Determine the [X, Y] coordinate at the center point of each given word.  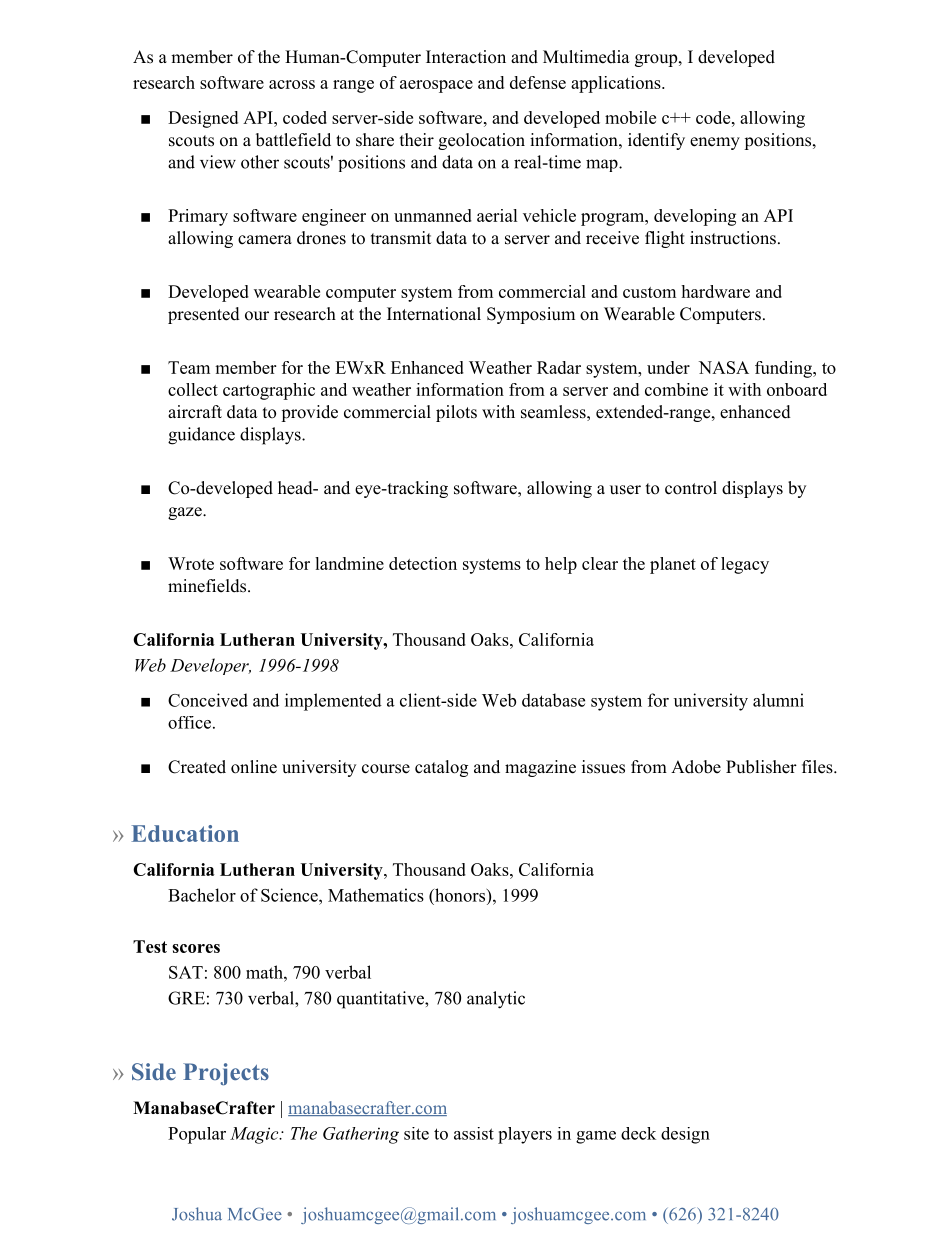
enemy [715, 143]
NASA [724, 367]
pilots [456, 413]
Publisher [761, 767]
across [292, 84]
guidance [201, 436]
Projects [226, 1074]
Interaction [466, 57]
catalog [441, 768]
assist [474, 1133]
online [254, 767]
